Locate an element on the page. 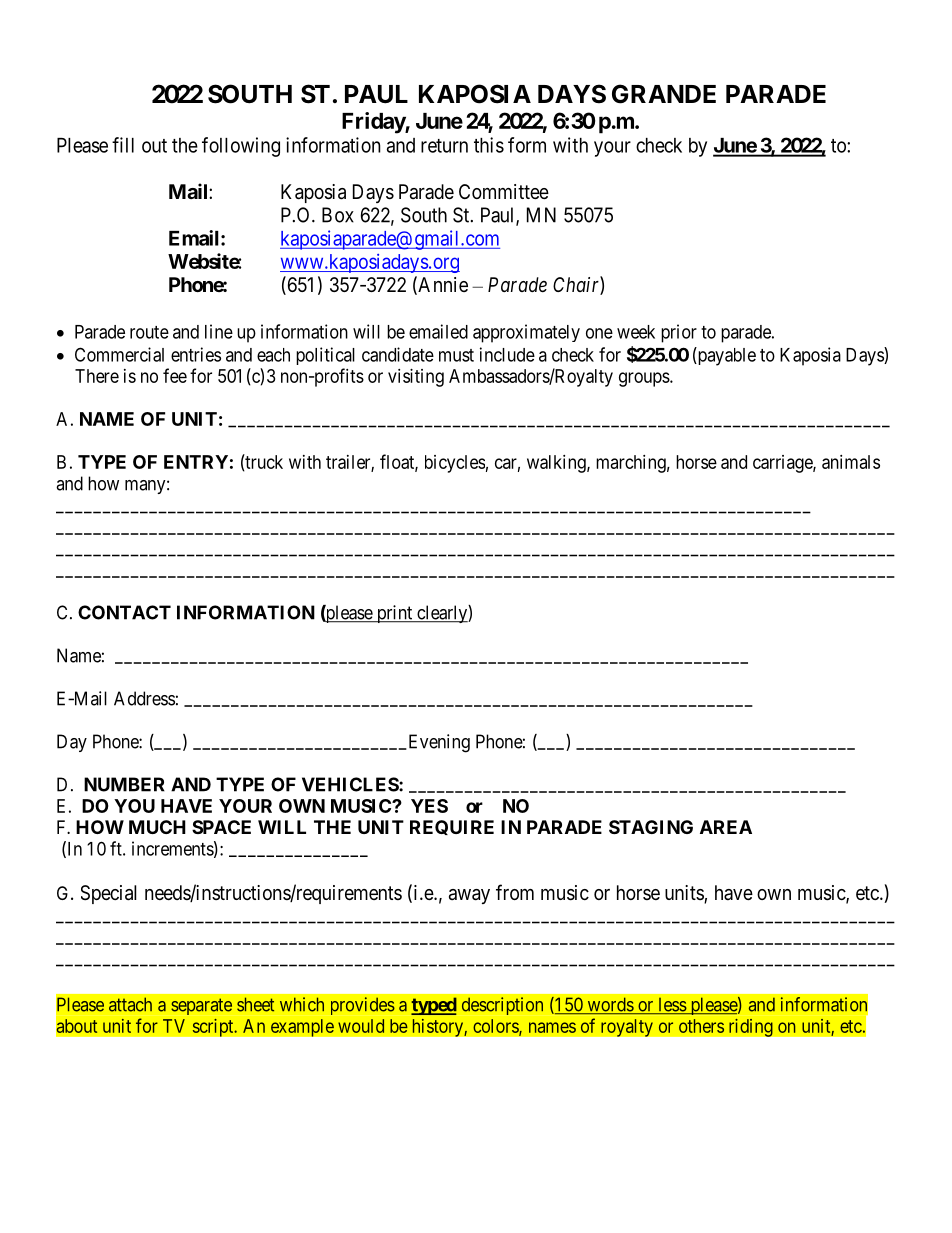  visiting is located at coordinates (416, 378).
